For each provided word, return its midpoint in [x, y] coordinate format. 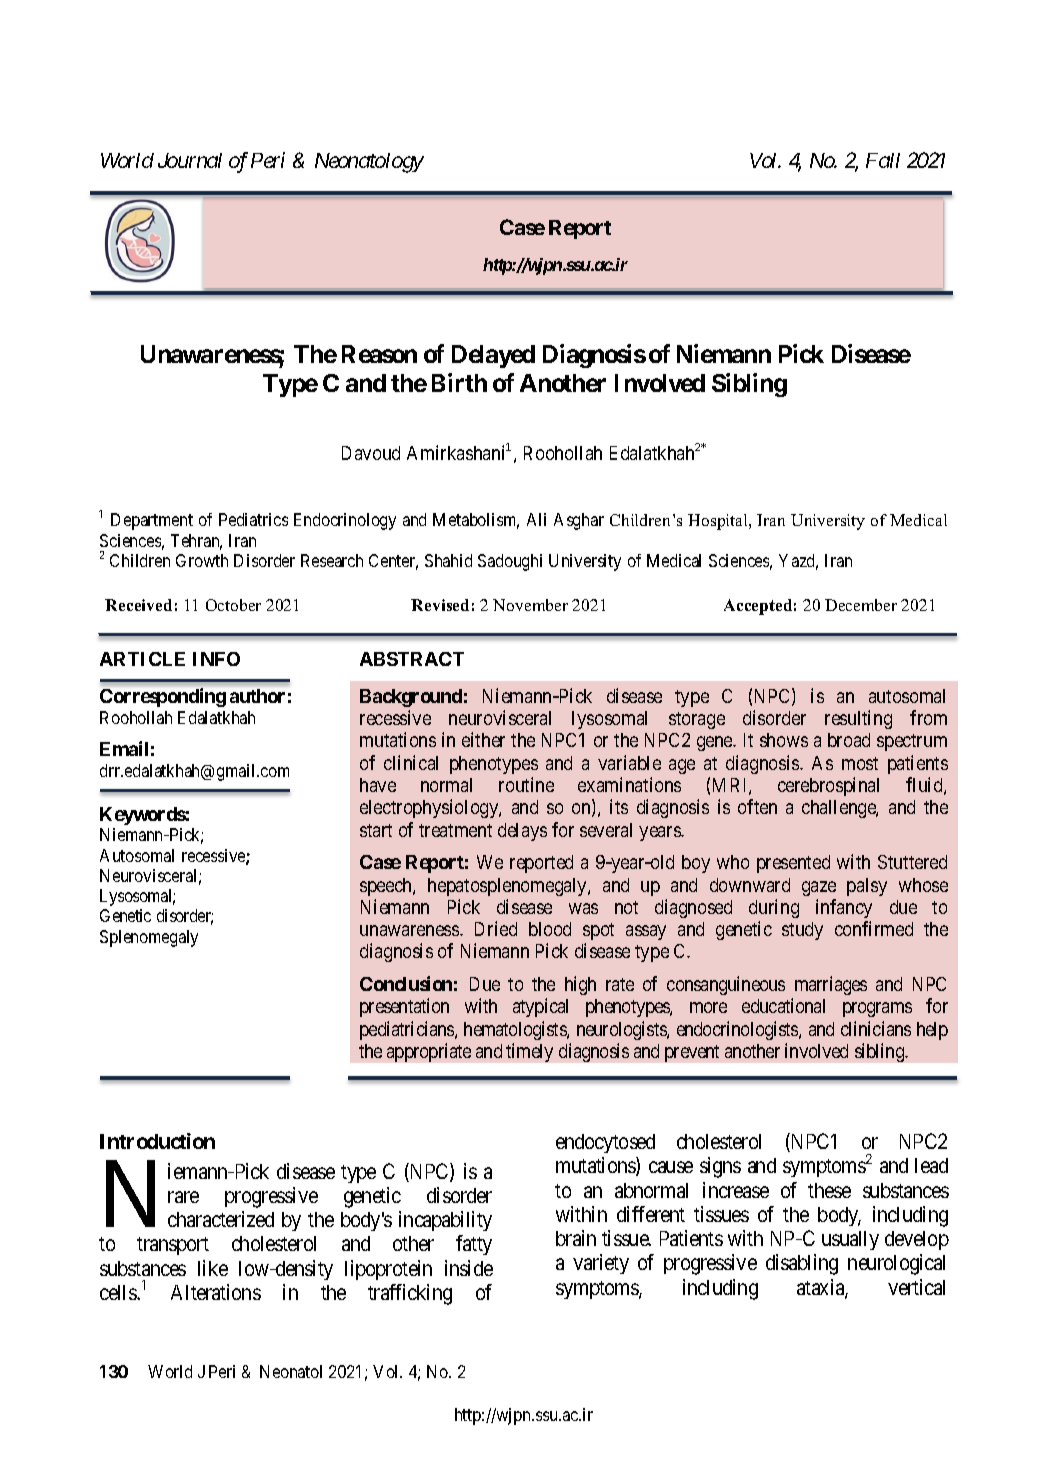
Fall [883, 160]
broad [849, 740]
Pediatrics [253, 519]
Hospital [719, 522]
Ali [536, 519]
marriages [831, 985]
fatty [474, 1245]
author [257, 696]
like [213, 1268]
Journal [190, 160]
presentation [404, 1007]
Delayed [493, 356]
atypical [540, 1007]
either [483, 739]
